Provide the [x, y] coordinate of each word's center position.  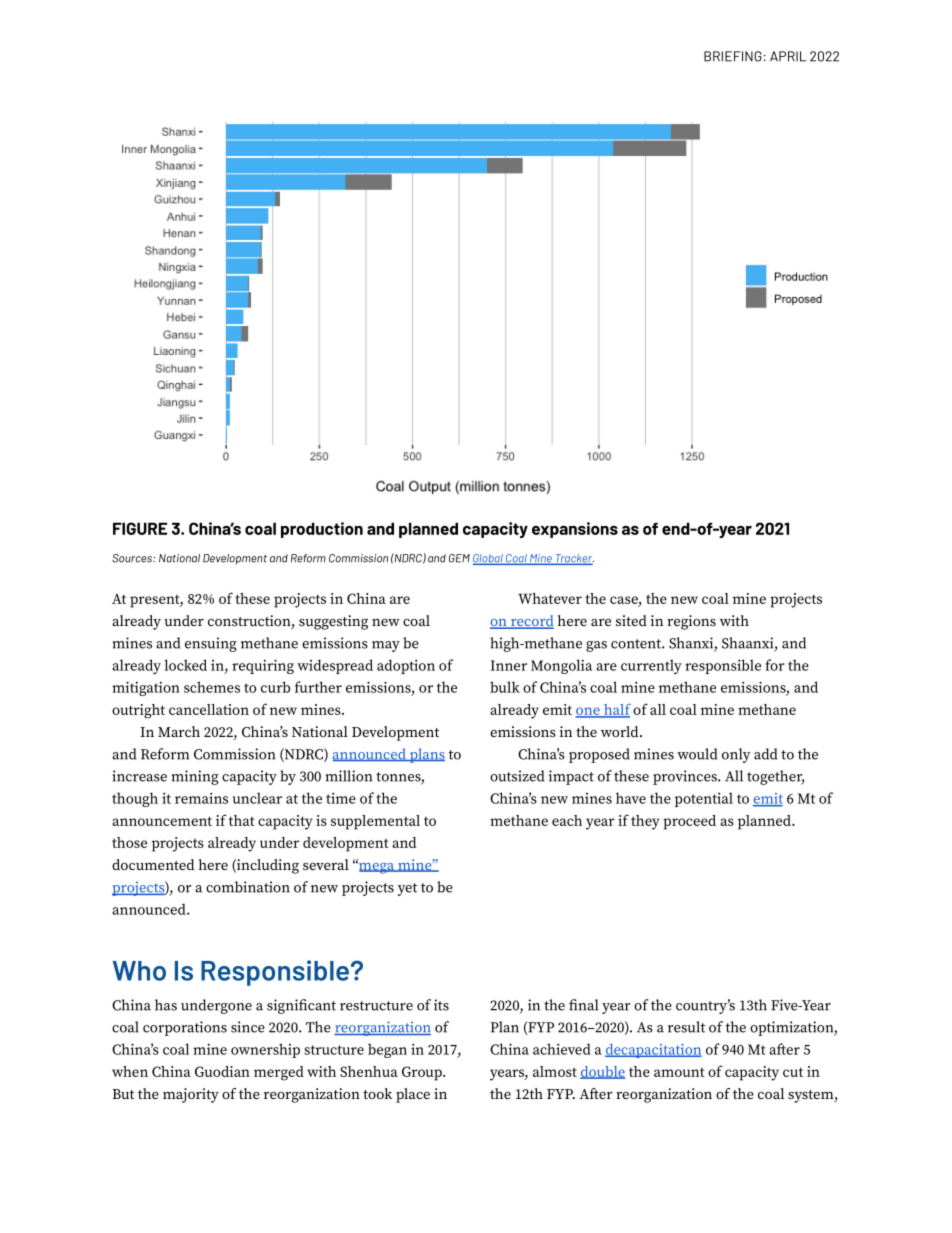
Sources [133, 558]
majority [191, 1095]
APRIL [788, 56]
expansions [575, 530]
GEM [459, 558]
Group [423, 1073]
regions [691, 622]
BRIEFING [733, 56]
